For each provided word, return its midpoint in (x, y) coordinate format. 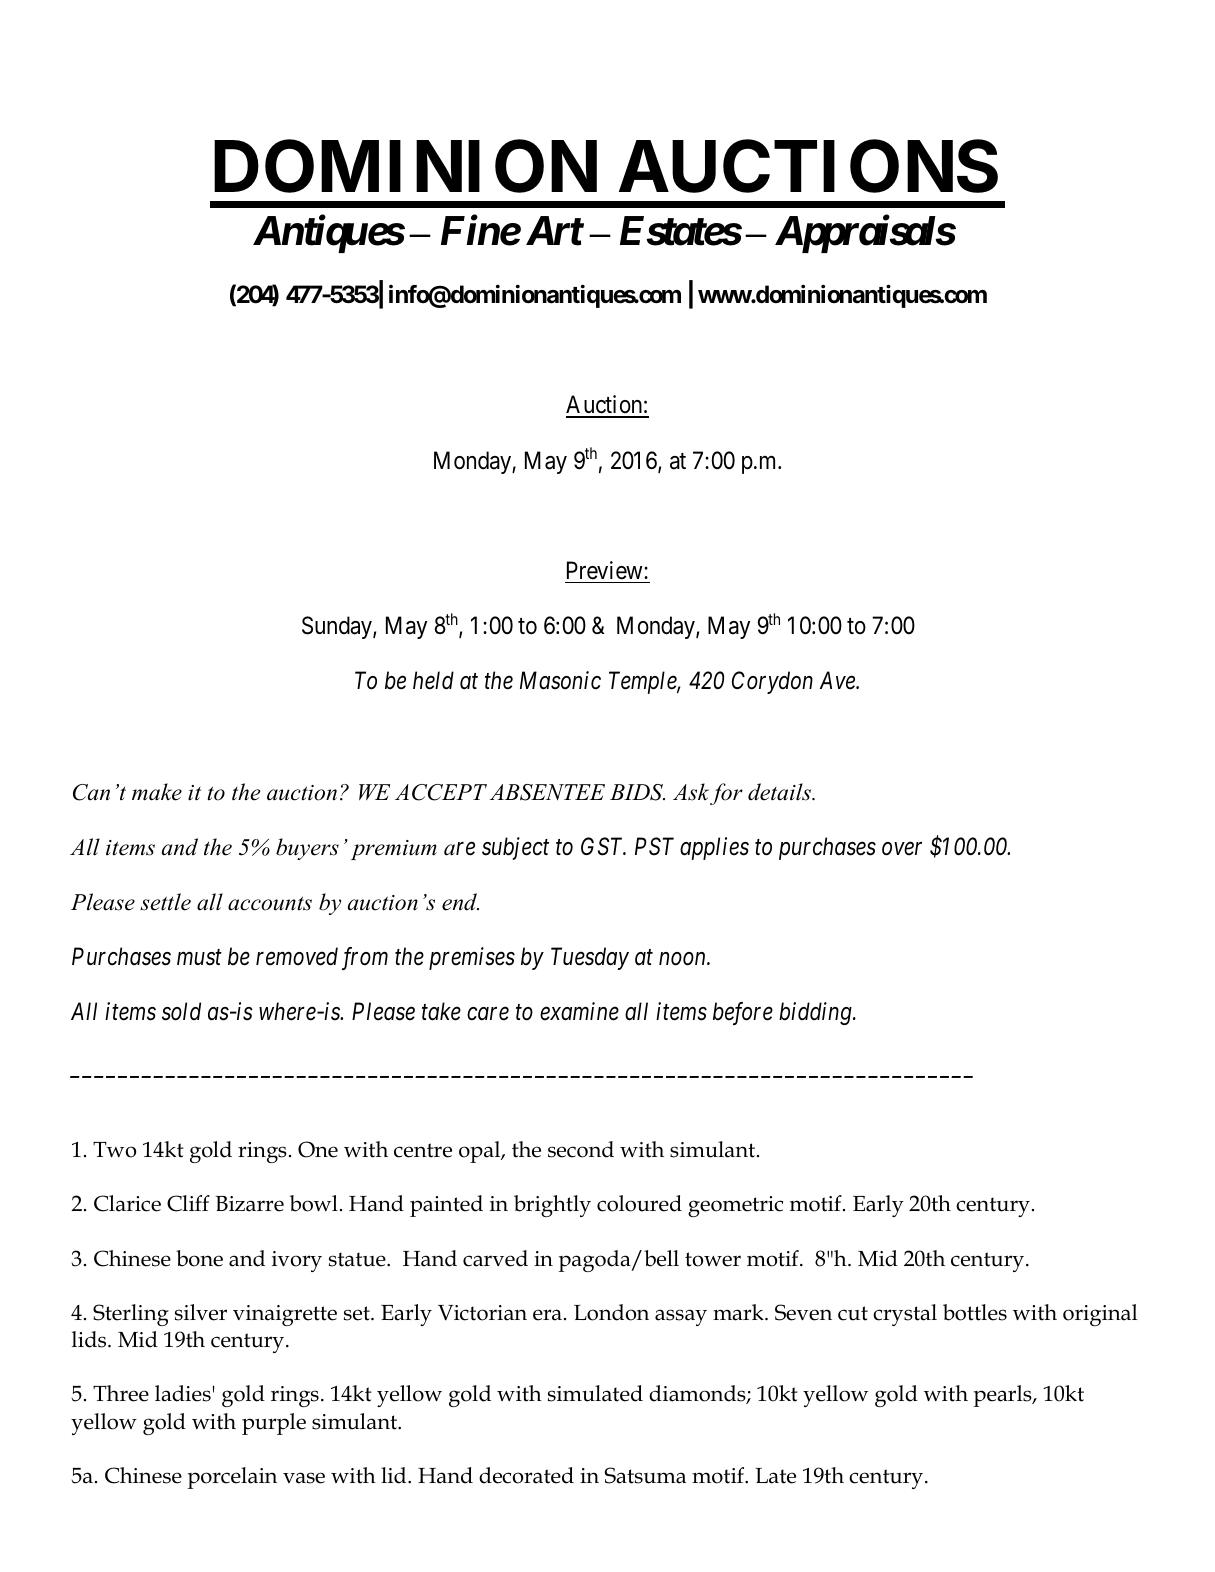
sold (181, 1011)
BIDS (637, 792)
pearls (1004, 1396)
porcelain (232, 1478)
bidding (816, 1013)
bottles (975, 1312)
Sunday (338, 627)
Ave (838, 680)
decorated (526, 1475)
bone (199, 1258)
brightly (552, 1206)
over (902, 849)
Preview (606, 570)
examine (579, 1012)
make (157, 792)
